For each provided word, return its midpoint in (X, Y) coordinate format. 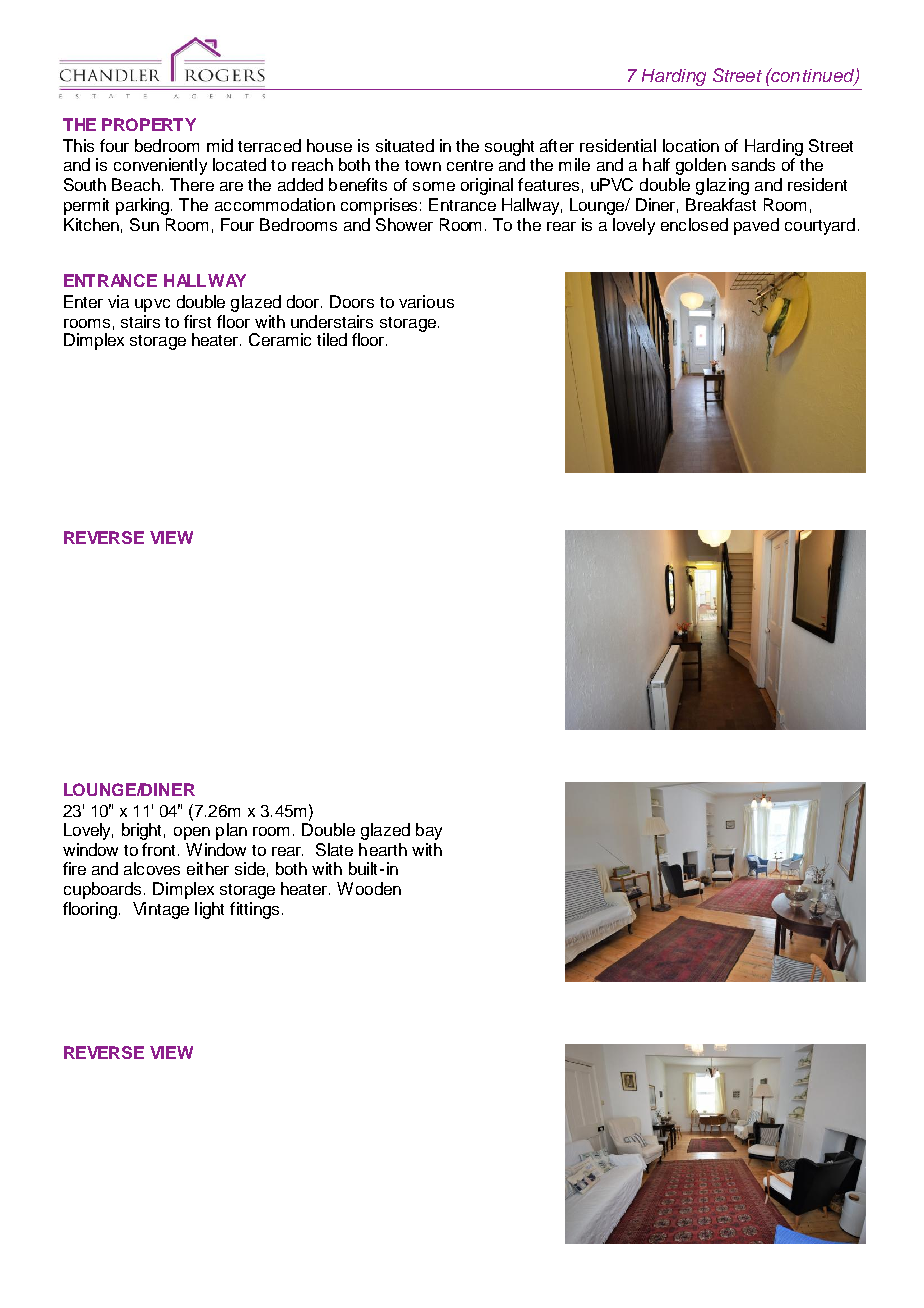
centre (470, 165)
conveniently (160, 166)
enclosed (694, 224)
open (192, 833)
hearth (383, 849)
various (426, 301)
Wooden (369, 888)
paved (756, 226)
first (197, 321)
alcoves (152, 868)
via (118, 301)
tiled (332, 339)
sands (753, 164)
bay (429, 831)
